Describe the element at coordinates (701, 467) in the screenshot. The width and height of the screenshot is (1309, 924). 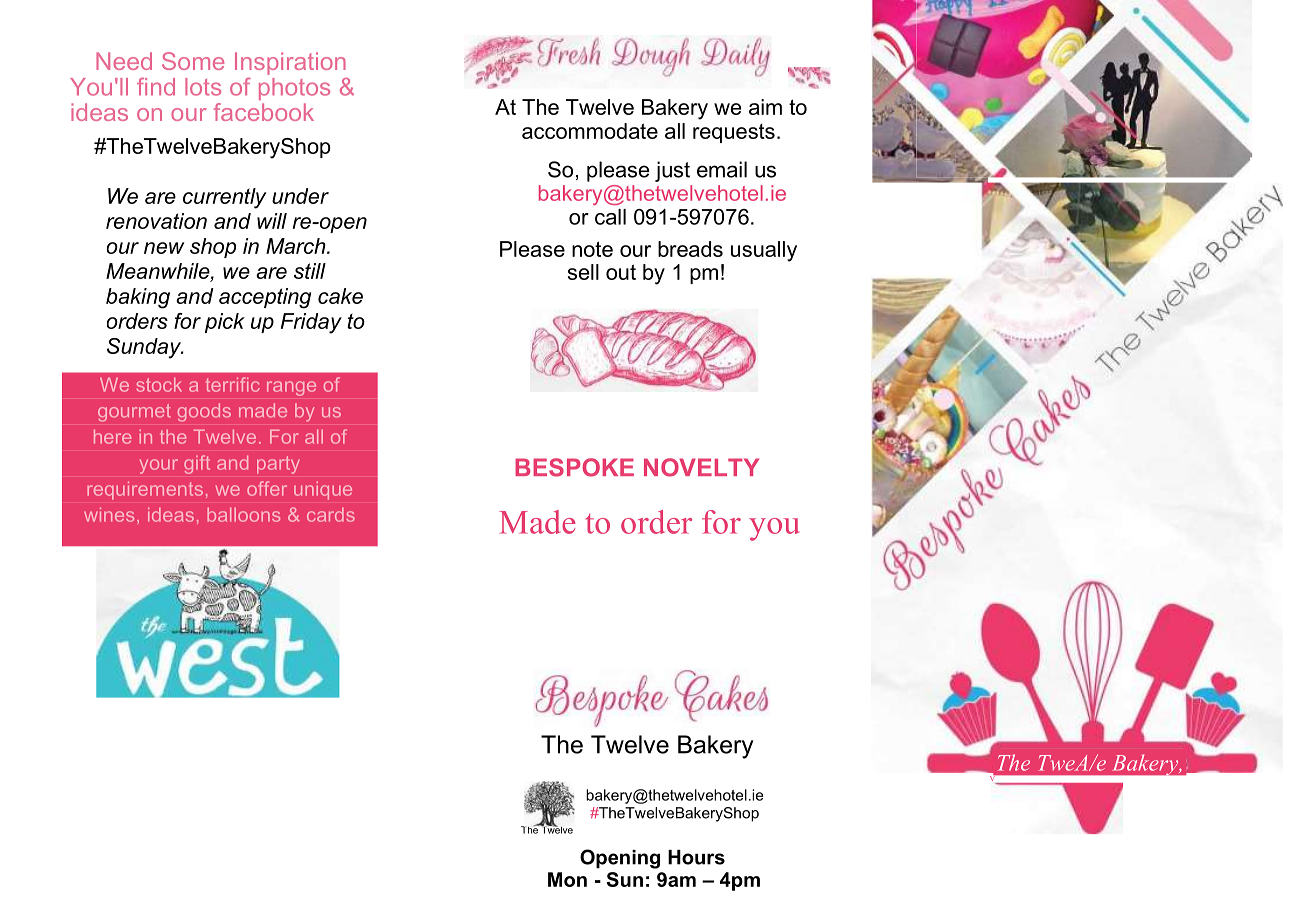
I see `NOVELTY` at that location.
